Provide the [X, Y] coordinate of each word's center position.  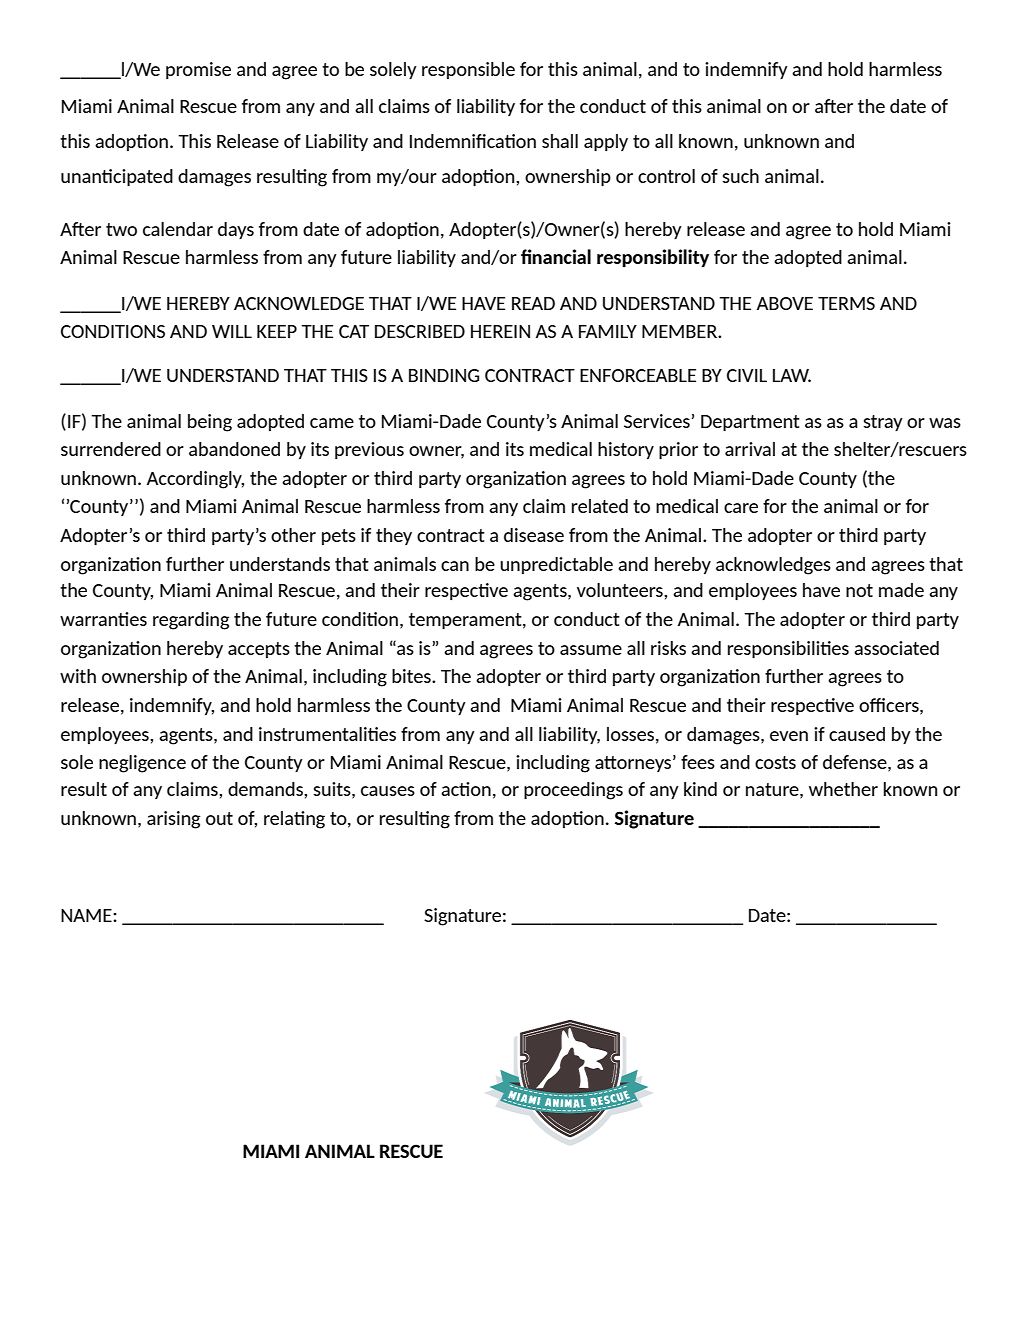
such [740, 176]
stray [883, 423]
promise [198, 70]
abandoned [234, 449]
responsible [468, 70]
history [626, 450]
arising [174, 820]
